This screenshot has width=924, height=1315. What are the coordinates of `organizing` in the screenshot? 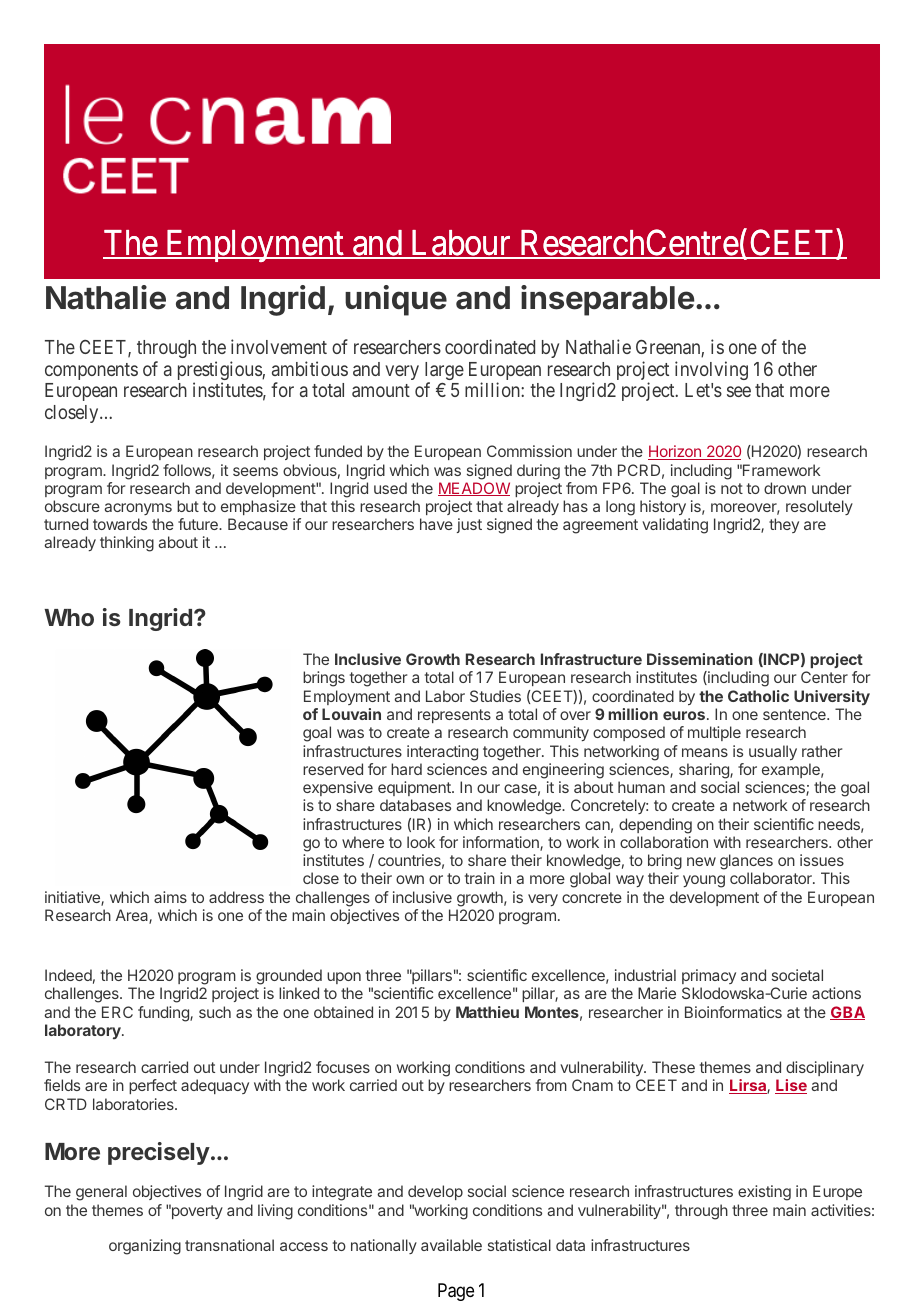 It's located at (145, 1247).
